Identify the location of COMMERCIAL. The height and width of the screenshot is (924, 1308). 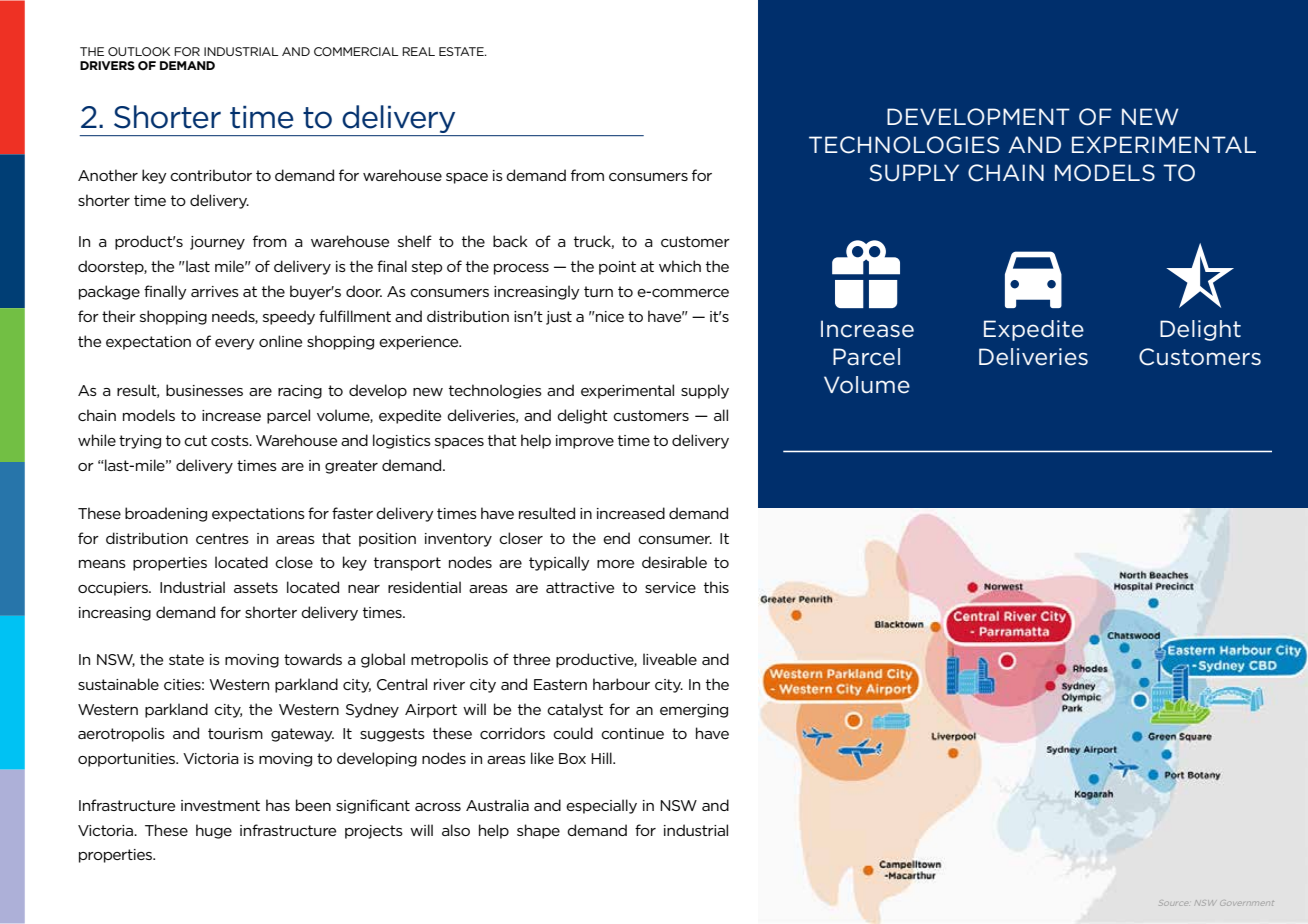
(356, 51).
